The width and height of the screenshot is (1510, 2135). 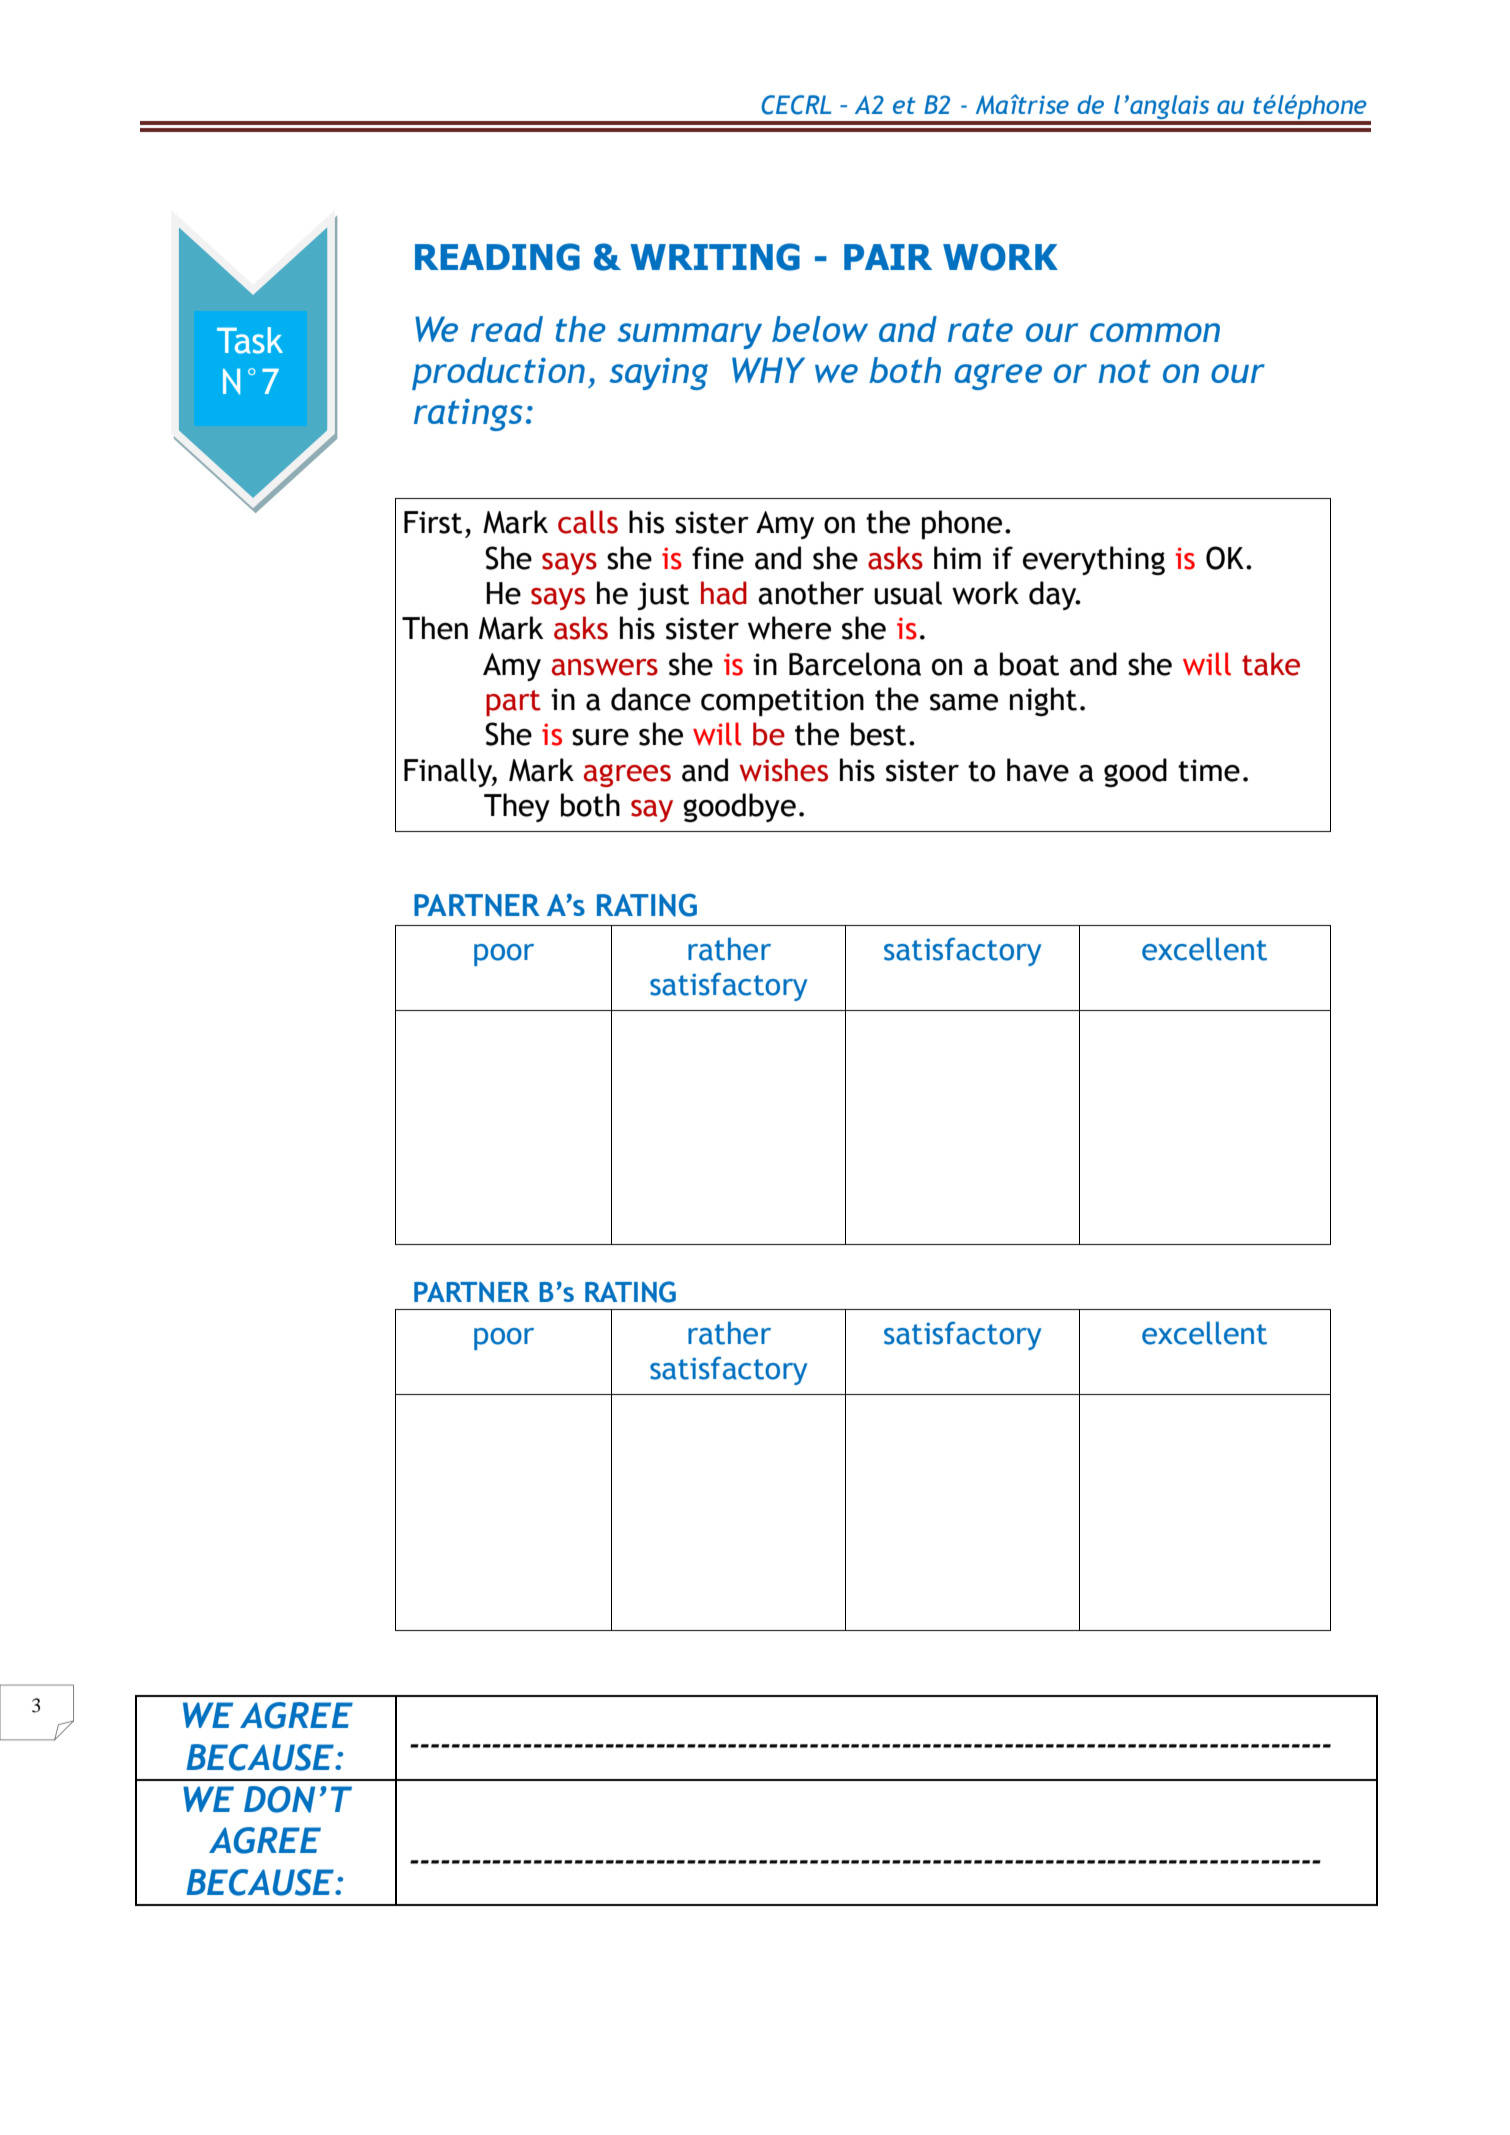 I want to click on WRITING, so click(x=715, y=257).
